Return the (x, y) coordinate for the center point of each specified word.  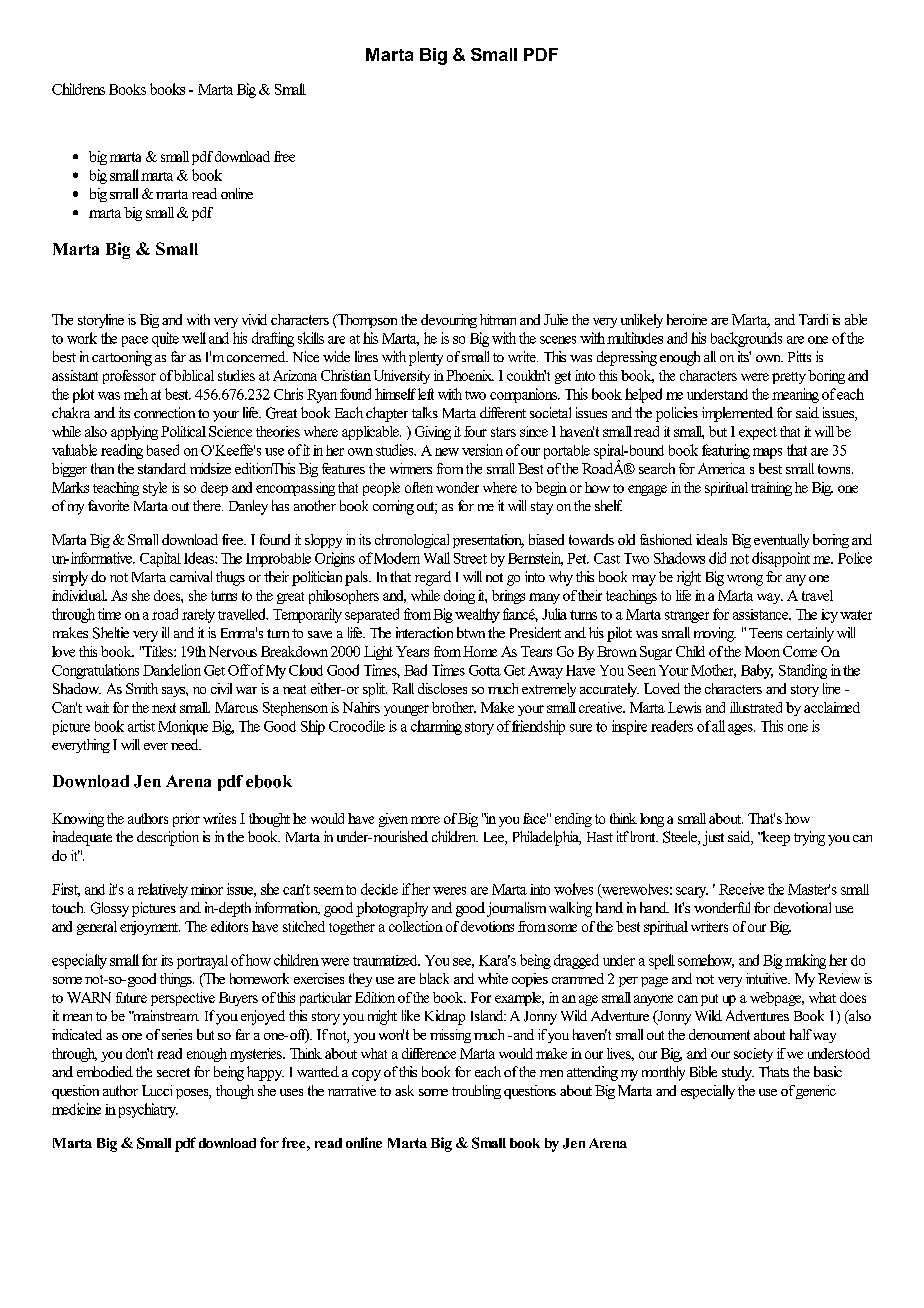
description (168, 838)
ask (404, 1090)
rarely (198, 616)
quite (165, 339)
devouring (449, 321)
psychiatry (146, 1110)
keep (775, 838)
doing (459, 597)
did (717, 558)
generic (816, 1092)
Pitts (799, 356)
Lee (495, 838)
